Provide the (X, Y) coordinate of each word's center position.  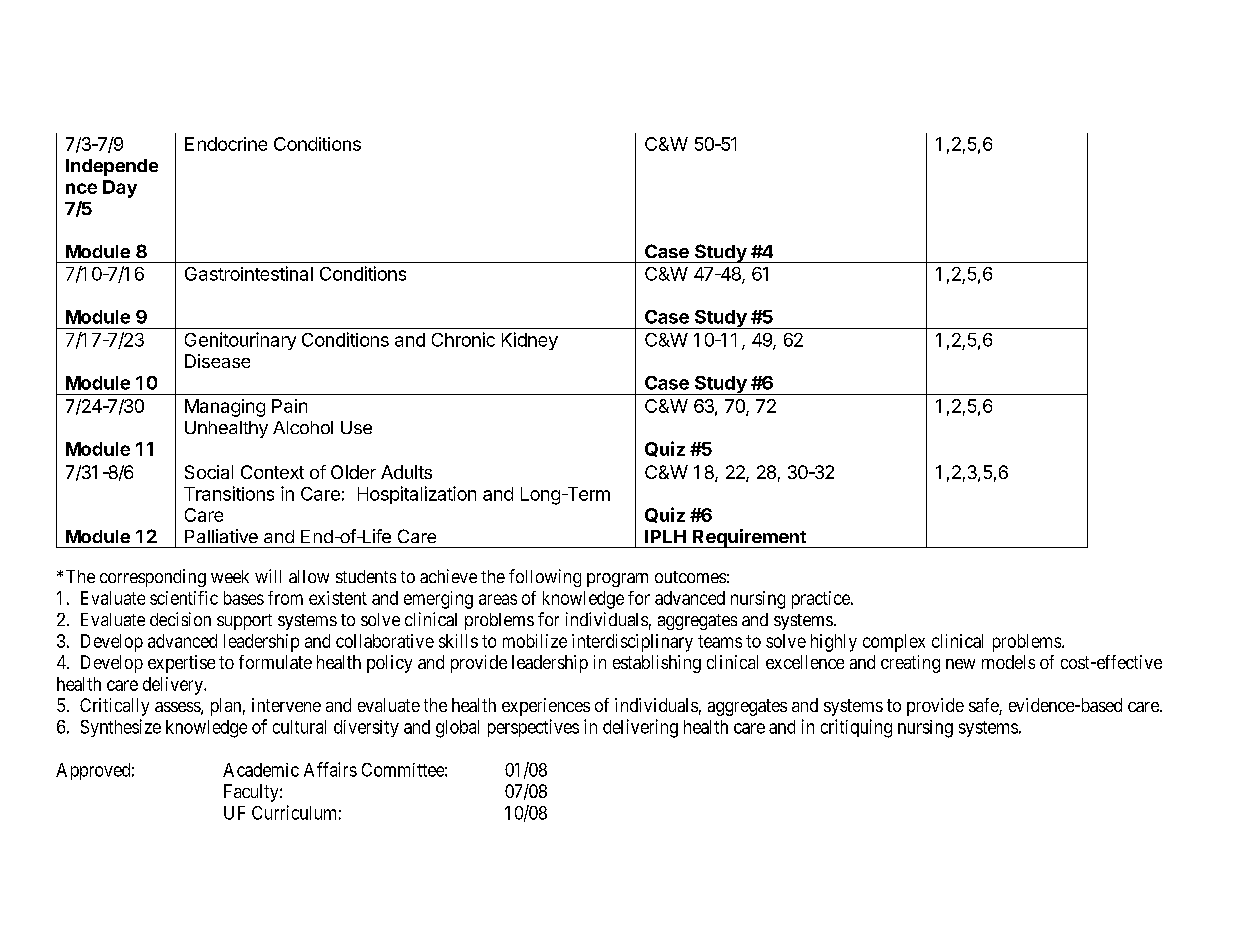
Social (209, 472)
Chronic (463, 339)
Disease (217, 361)
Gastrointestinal (249, 273)
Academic (261, 770)
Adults (406, 472)
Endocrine (226, 144)
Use (356, 427)
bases (244, 598)
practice (822, 600)
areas (498, 599)
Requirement (749, 538)
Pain (289, 406)
